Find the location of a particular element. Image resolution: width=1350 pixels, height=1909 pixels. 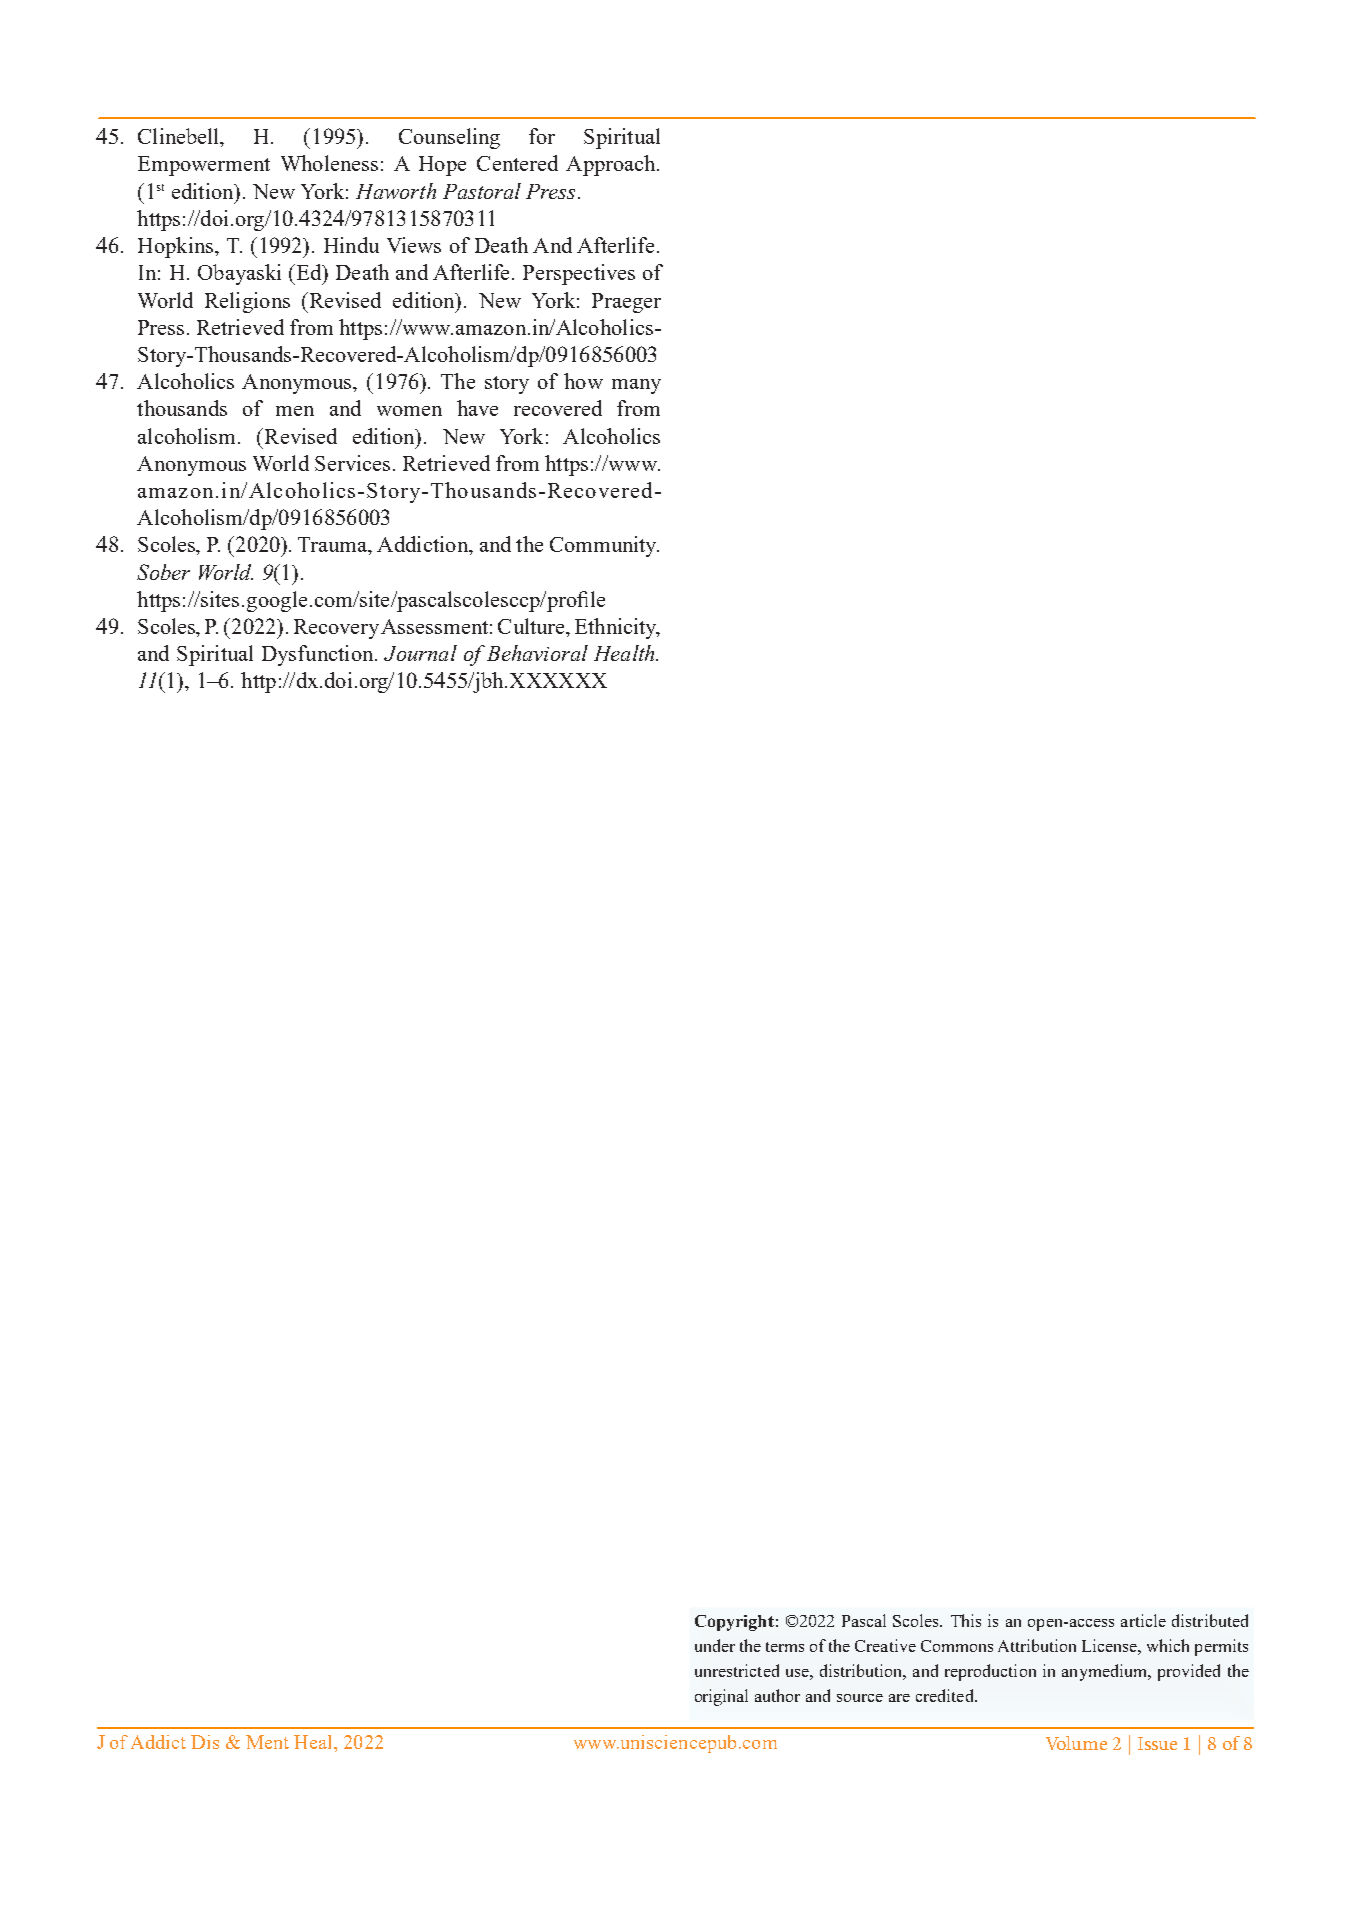

Ethnicity is located at coordinates (617, 628).
